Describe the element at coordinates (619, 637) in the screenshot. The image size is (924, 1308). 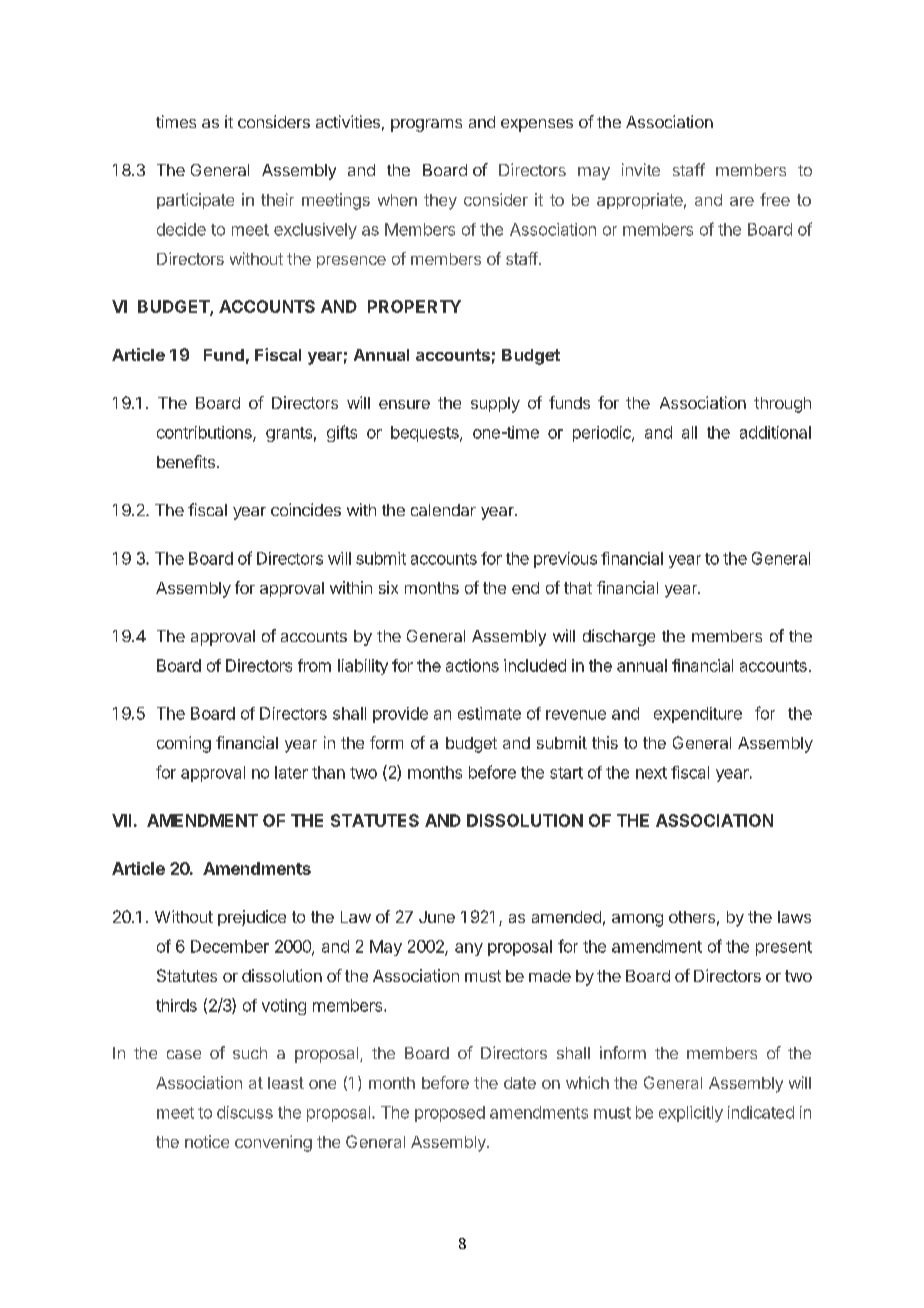
I see `discharge` at that location.
